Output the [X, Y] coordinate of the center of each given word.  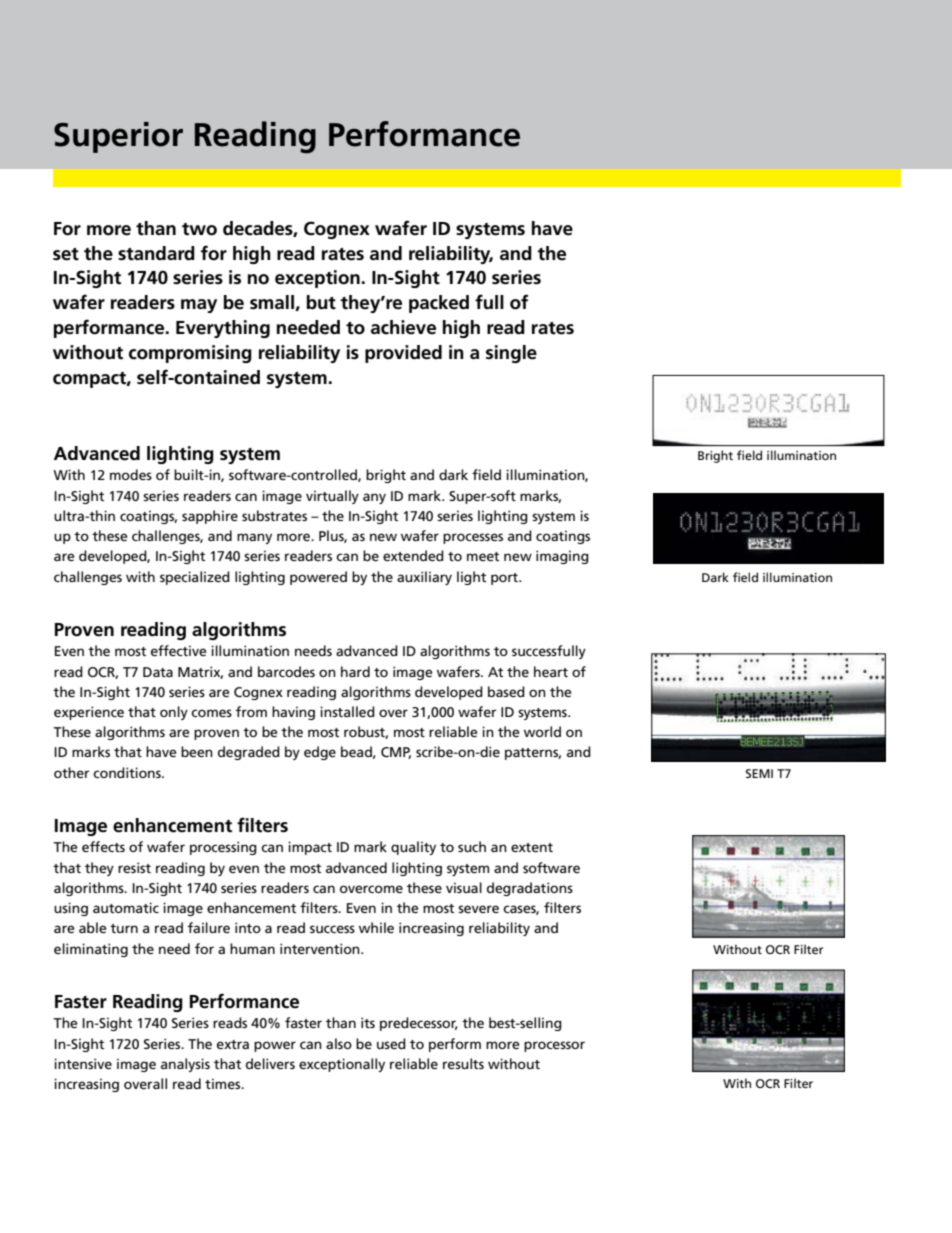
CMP [396, 753]
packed [439, 304]
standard [156, 253]
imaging [562, 557]
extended [413, 555]
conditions [128, 772]
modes [131, 474]
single [511, 354]
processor [554, 1046]
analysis [185, 1065]
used [391, 1043]
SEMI [759, 773]
